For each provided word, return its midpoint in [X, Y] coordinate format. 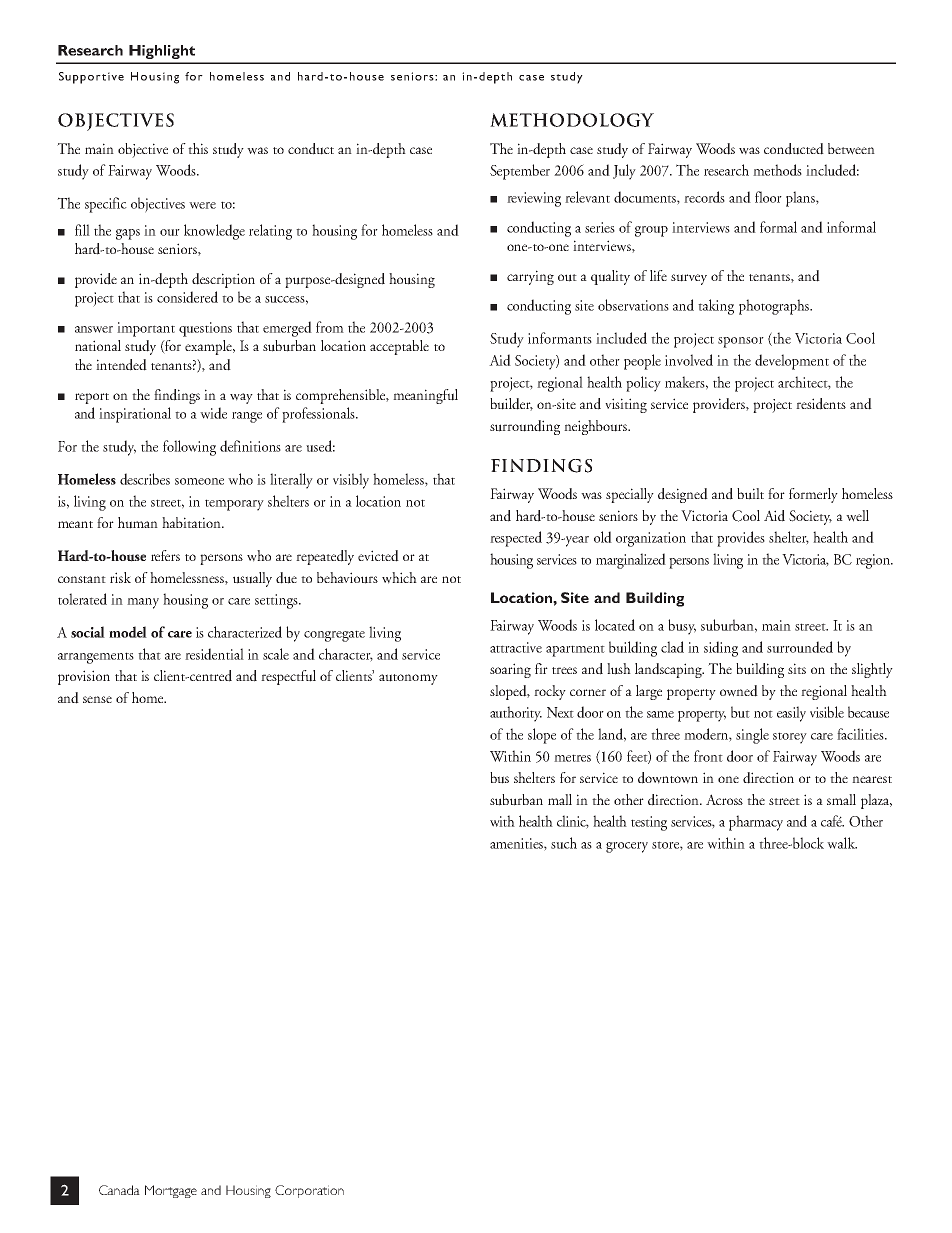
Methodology [572, 120]
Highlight [162, 52]
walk [842, 843]
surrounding [525, 427]
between [851, 149]
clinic [573, 822]
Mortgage [171, 1191]
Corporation [309, 1191]
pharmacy [756, 823]
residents [821, 404]
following [189, 448]
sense [97, 699]
